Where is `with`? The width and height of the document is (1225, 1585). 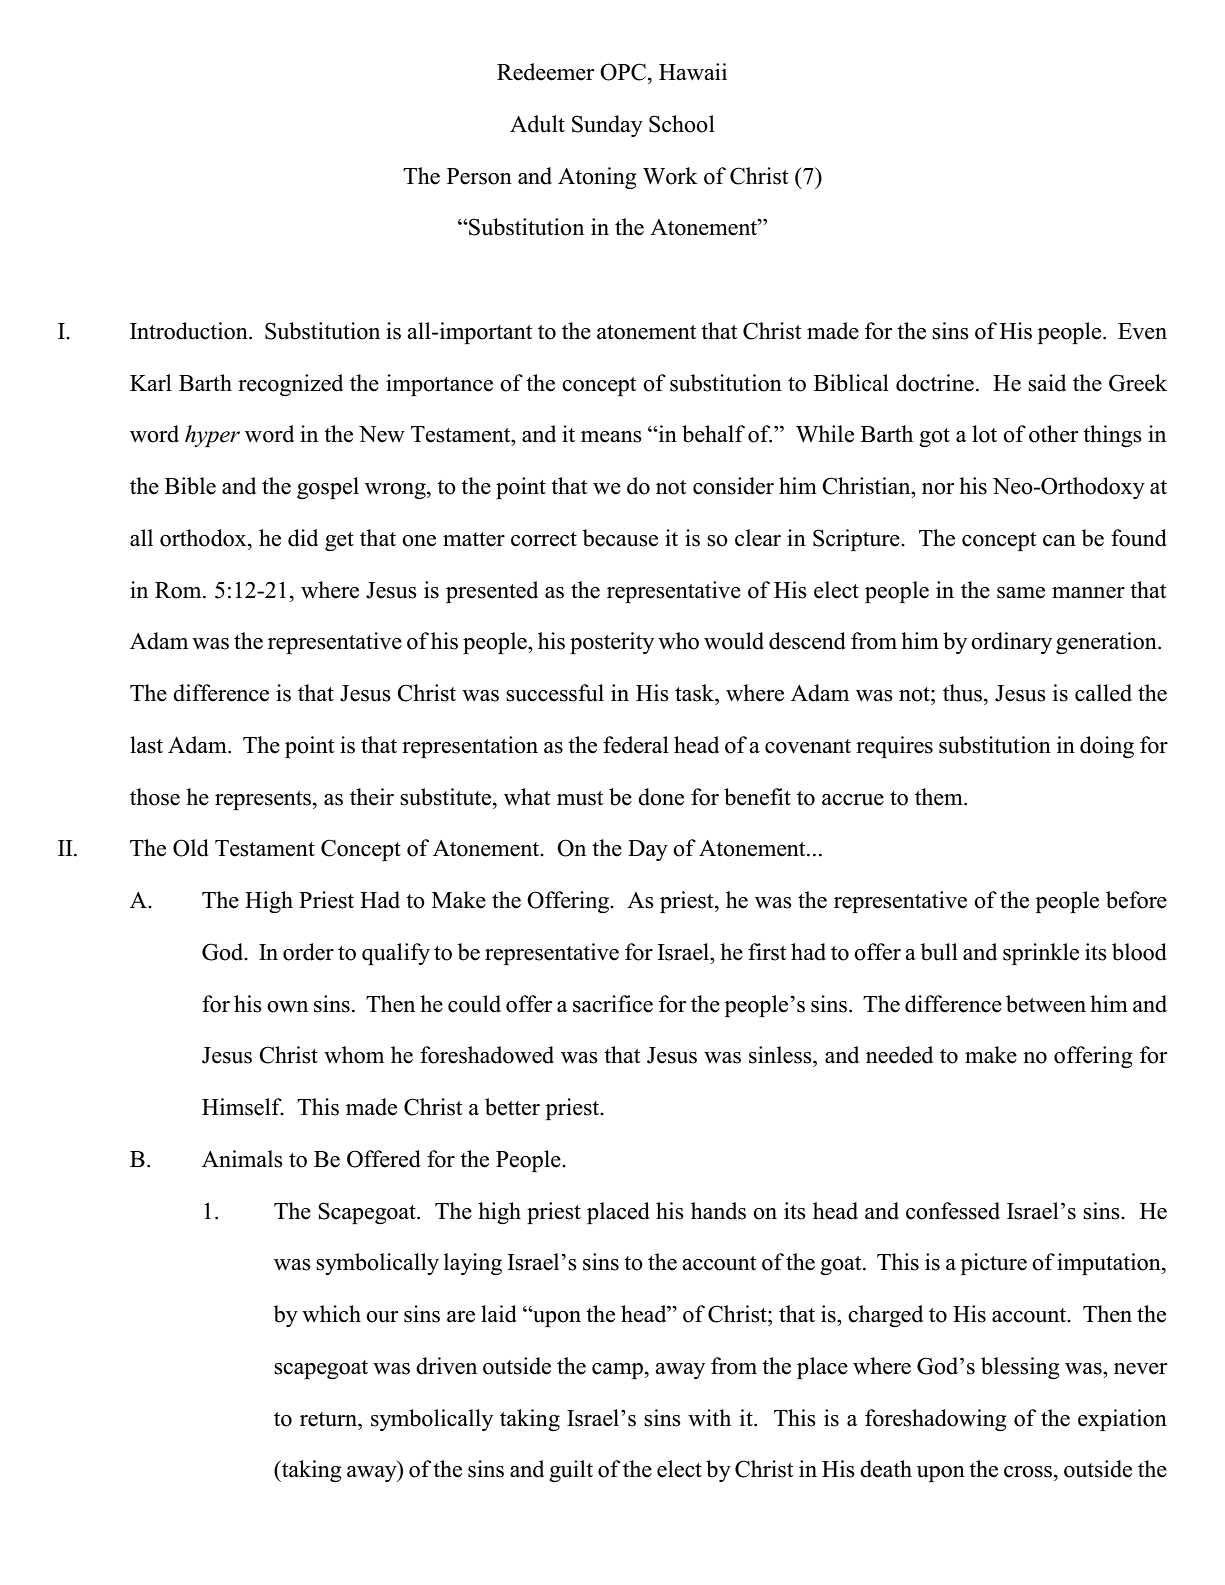 with is located at coordinates (709, 1417).
